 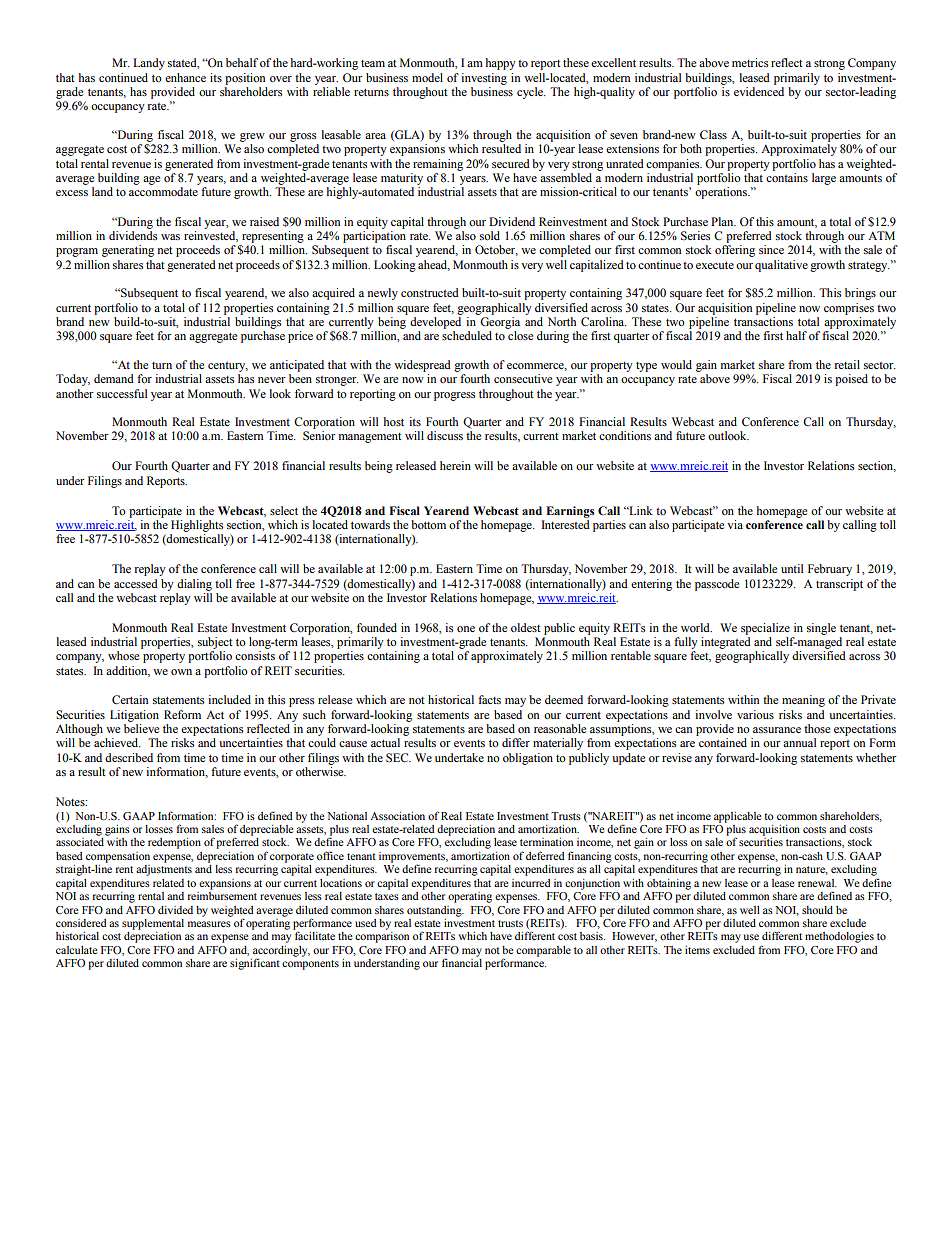 What do you see at coordinates (284, 510) in the screenshot?
I see `select` at bounding box center [284, 510].
